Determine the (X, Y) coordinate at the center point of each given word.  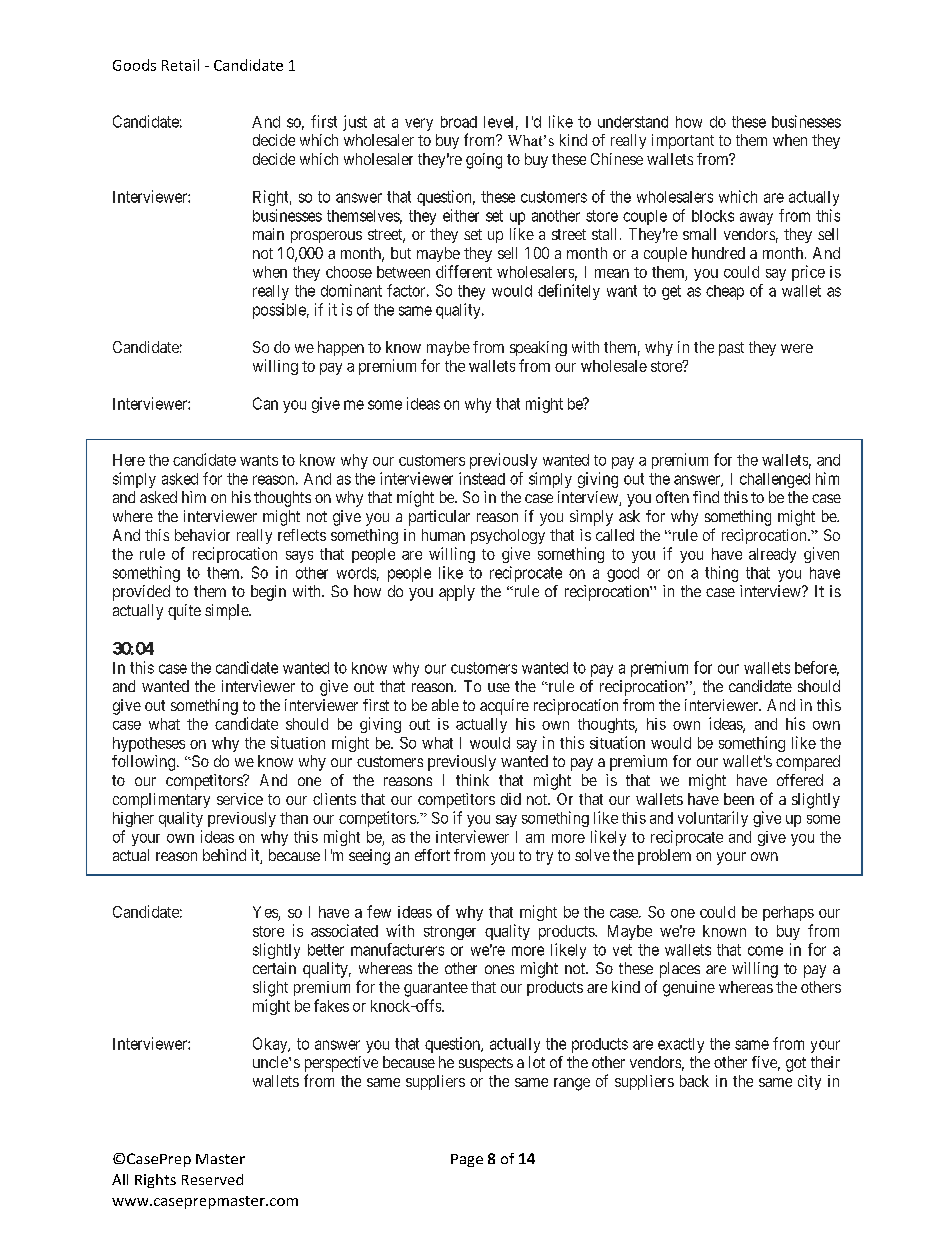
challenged (775, 480)
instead (482, 478)
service (240, 799)
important (683, 141)
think (472, 780)
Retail (180, 65)
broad (459, 122)
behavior (202, 535)
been (739, 799)
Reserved (212, 1179)
